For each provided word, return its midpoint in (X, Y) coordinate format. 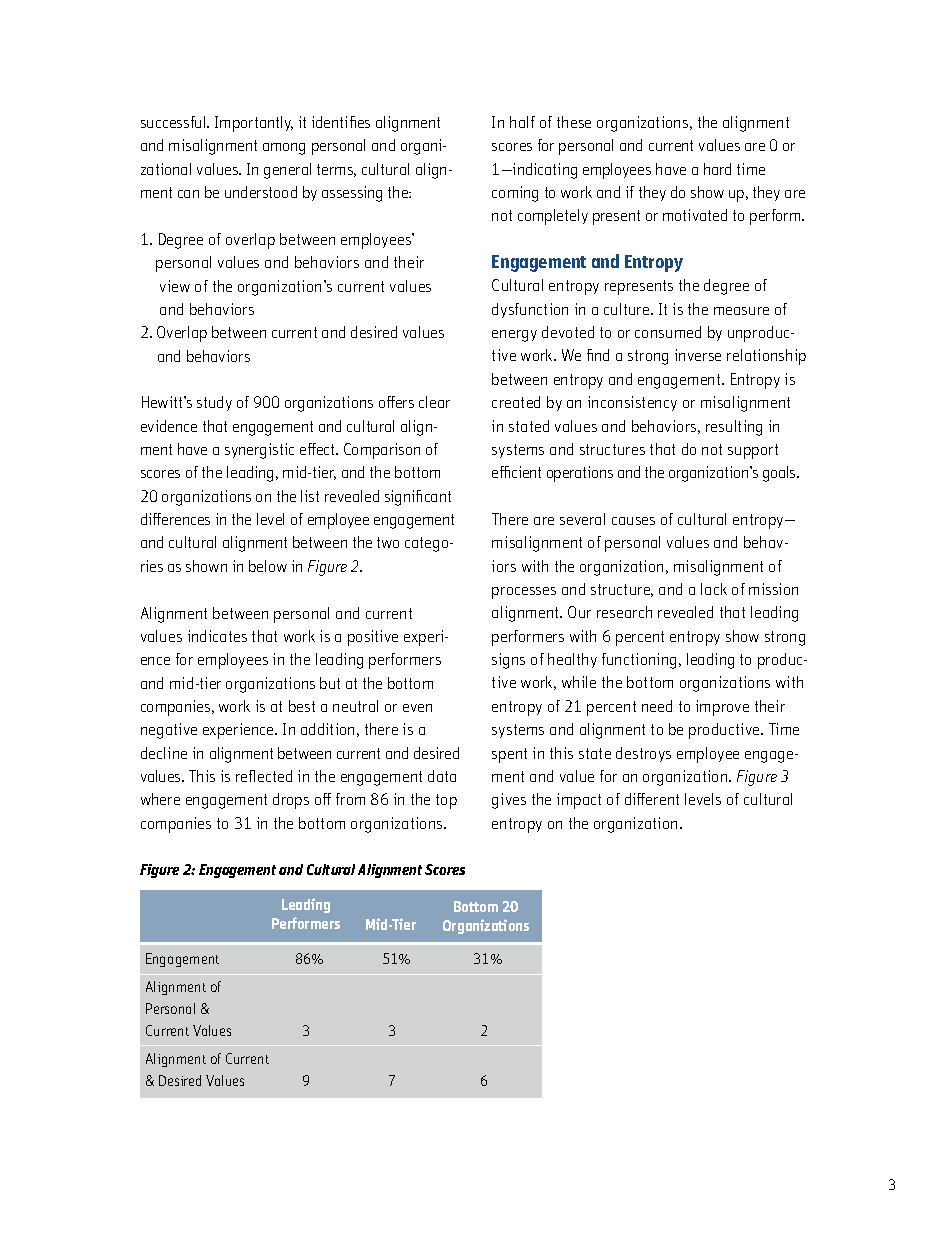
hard (717, 169)
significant (418, 498)
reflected (264, 776)
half (522, 122)
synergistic (259, 451)
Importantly (254, 124)
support (753, 451)
